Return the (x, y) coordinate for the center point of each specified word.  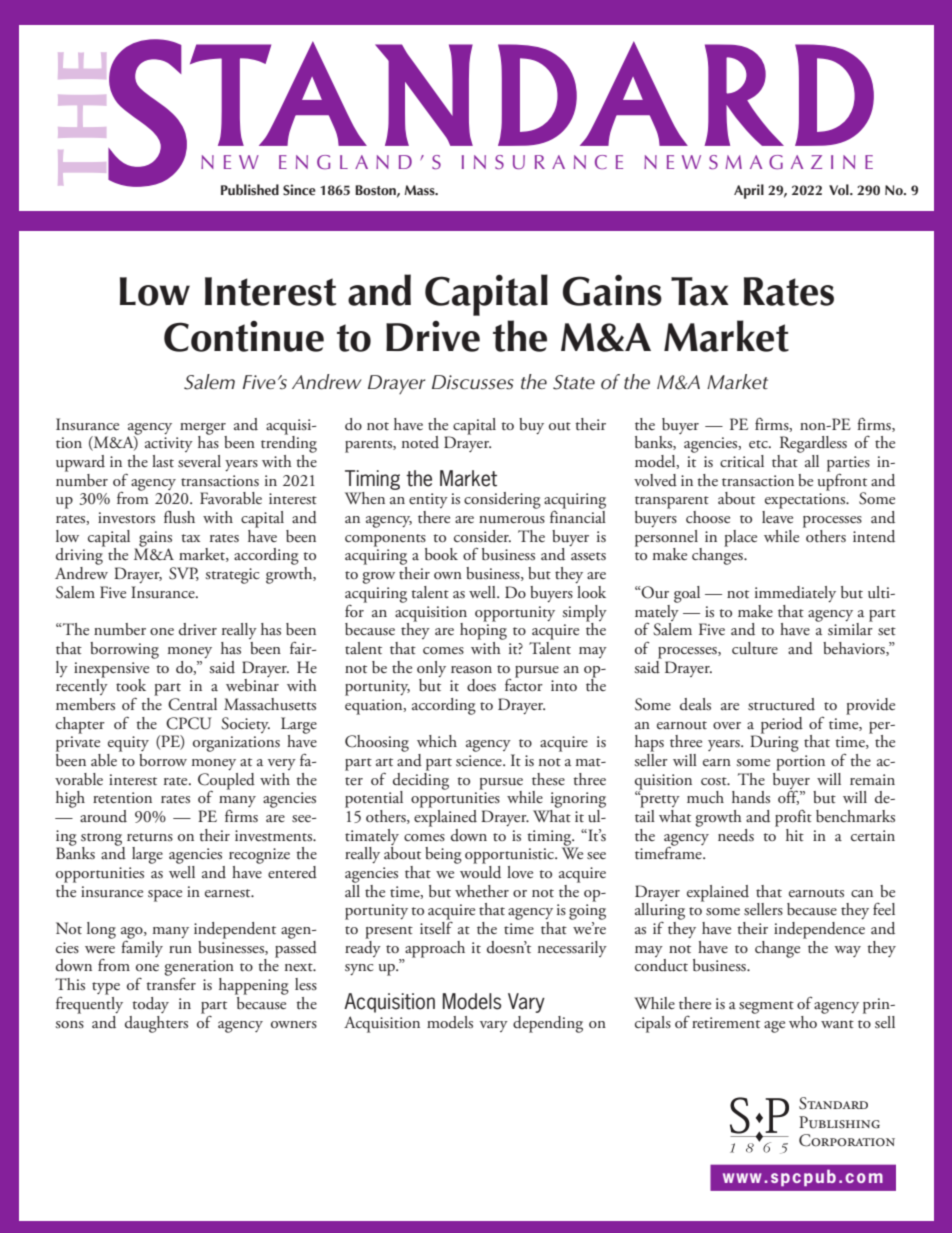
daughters (156, 1024)
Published (250, 189)
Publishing (839, 1122)
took (131, 685)
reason (471, 669)
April (749, 191)
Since (299, 189)
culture (755, 648)
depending (548, 1024)
